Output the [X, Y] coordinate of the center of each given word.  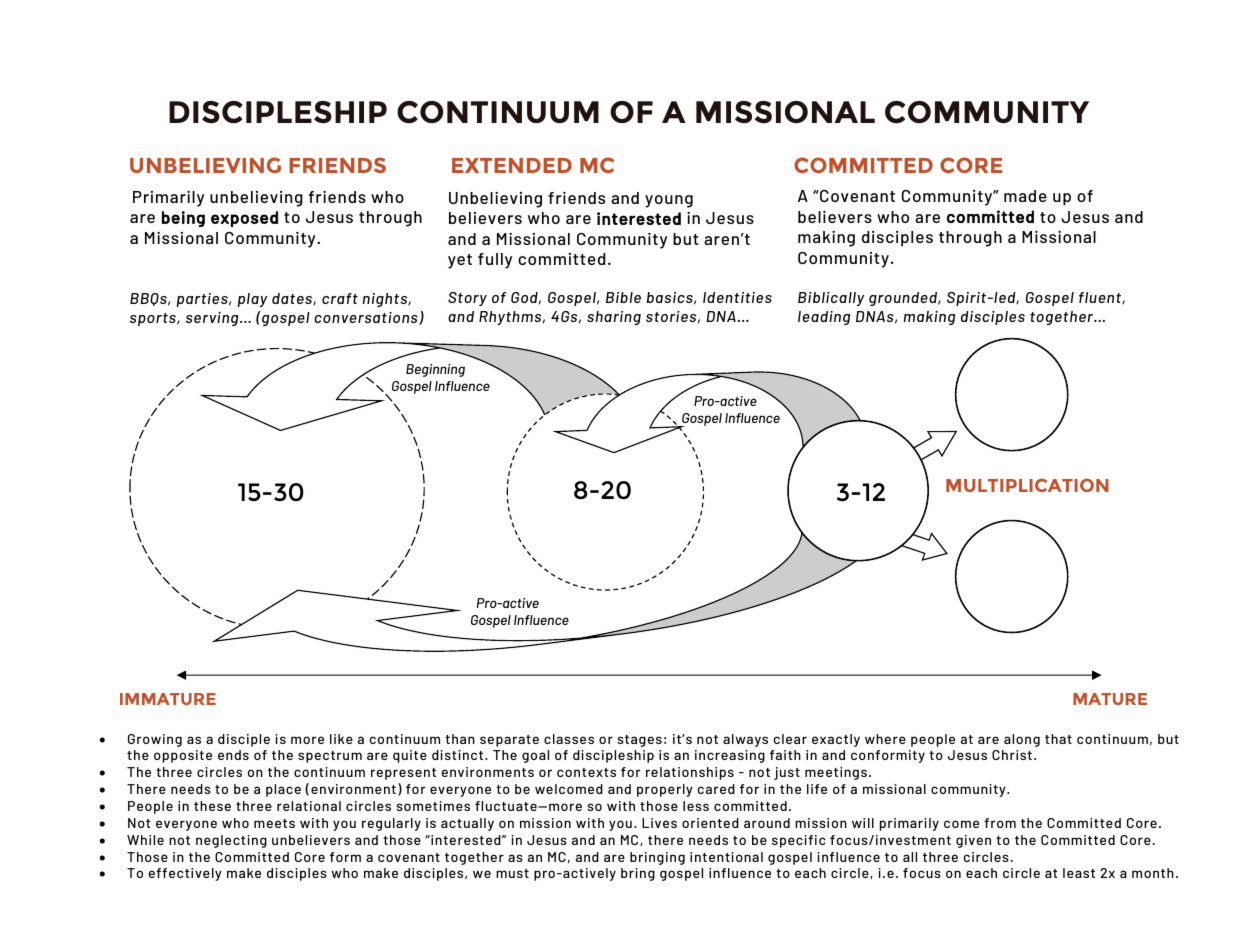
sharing [614, 318]
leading [824, 318]
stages [639, 741]
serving [213, 319]
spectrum [330, 757]
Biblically [831, 299]
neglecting [231, 841]
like [341, 739]
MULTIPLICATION [1027, 485]
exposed [244, 219]
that [1058, 739]
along [1022, 740]
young [669, 201]
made [1025, 196]
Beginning [435, 370]
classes [569, 739]
